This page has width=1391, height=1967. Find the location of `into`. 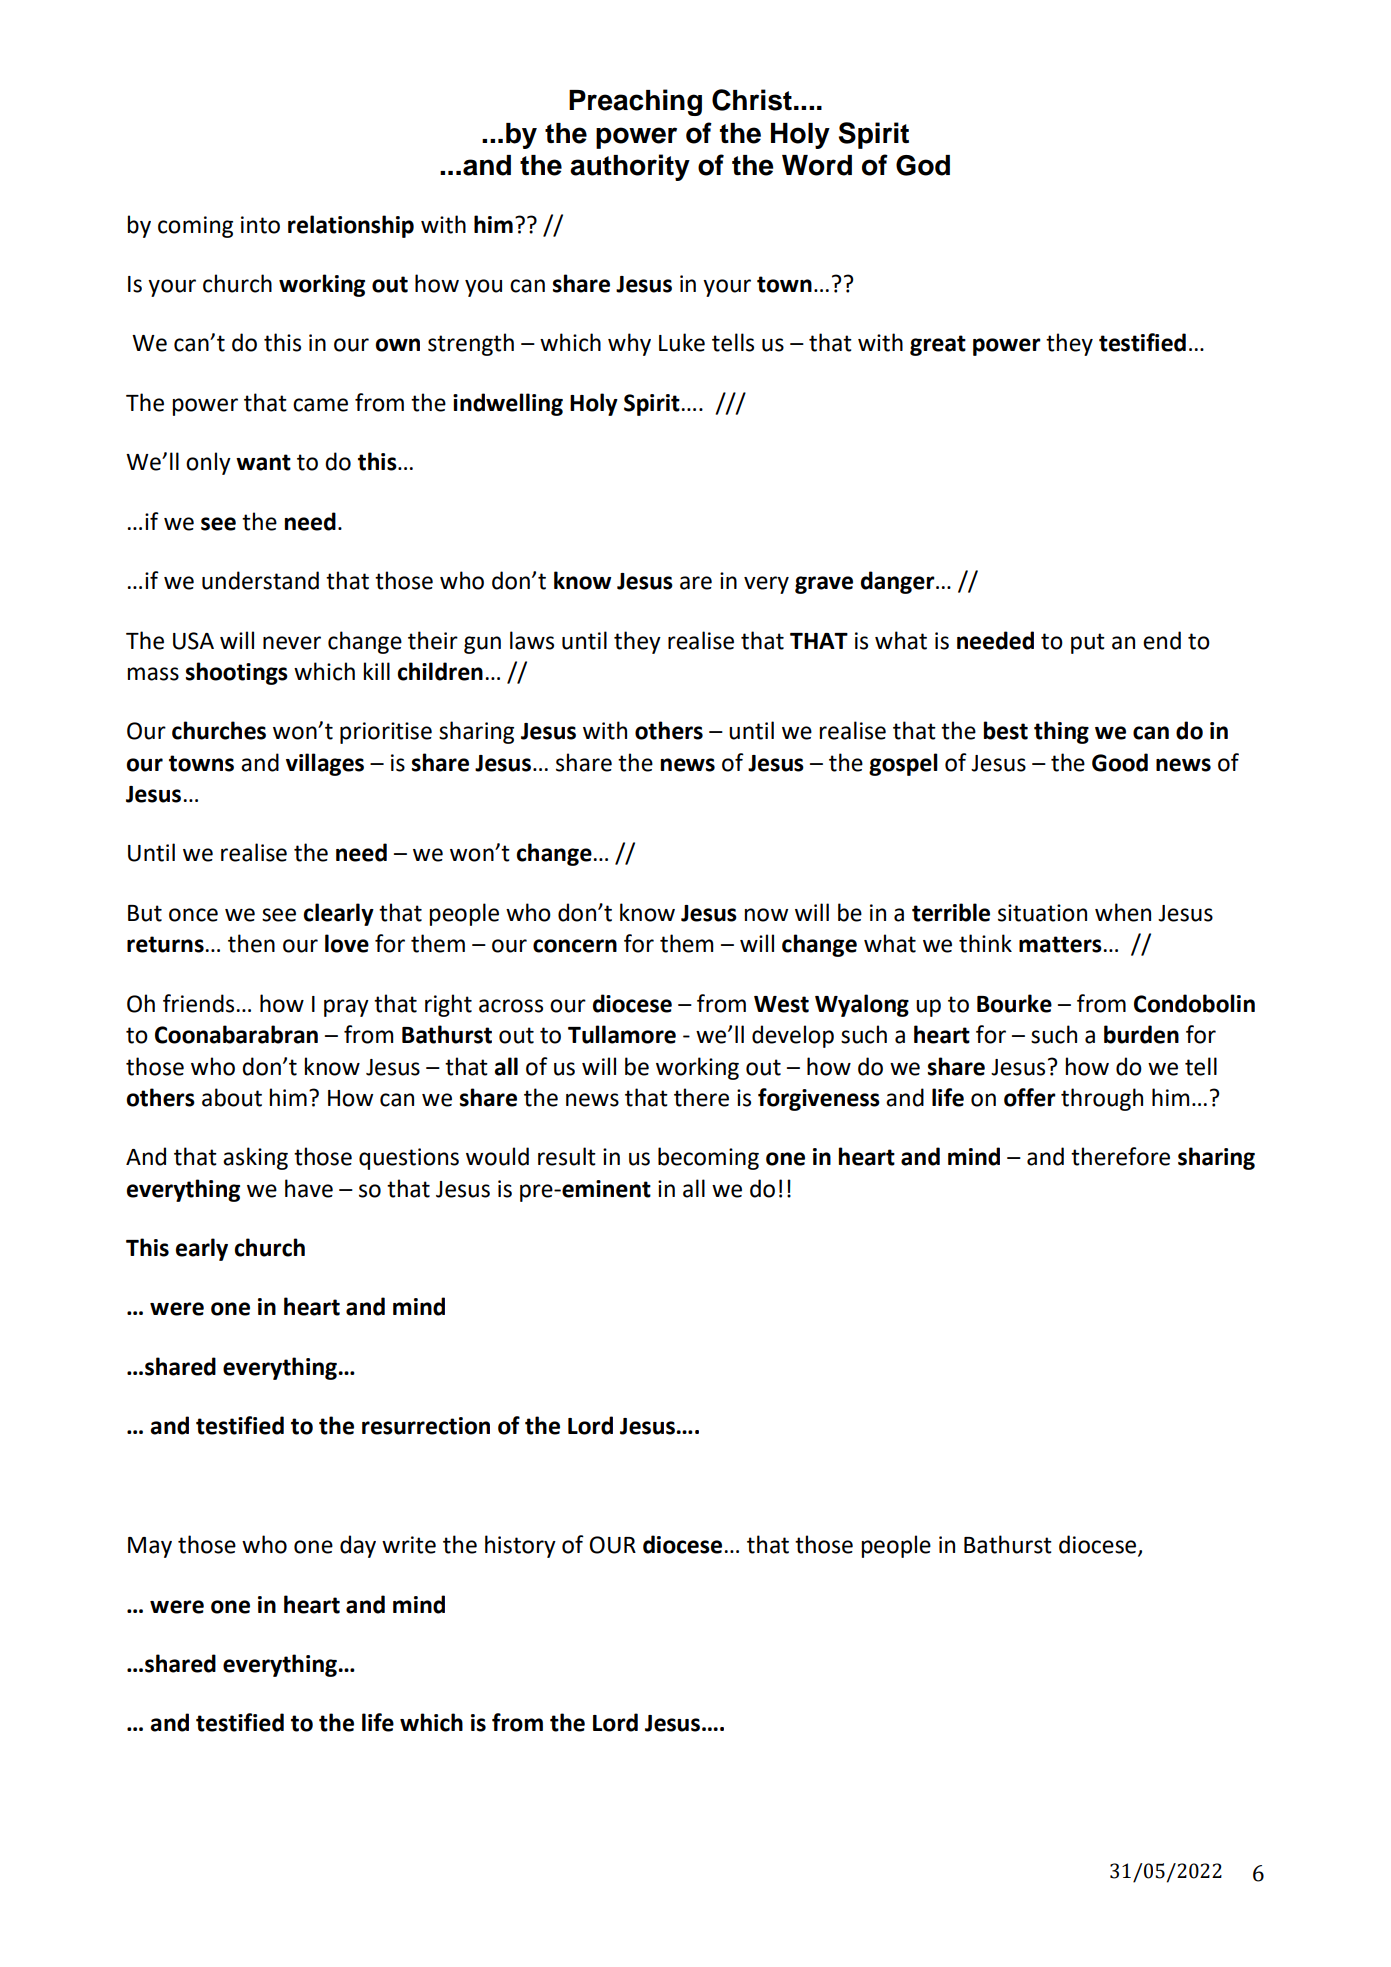

into is located at coordinates (260, 225).
